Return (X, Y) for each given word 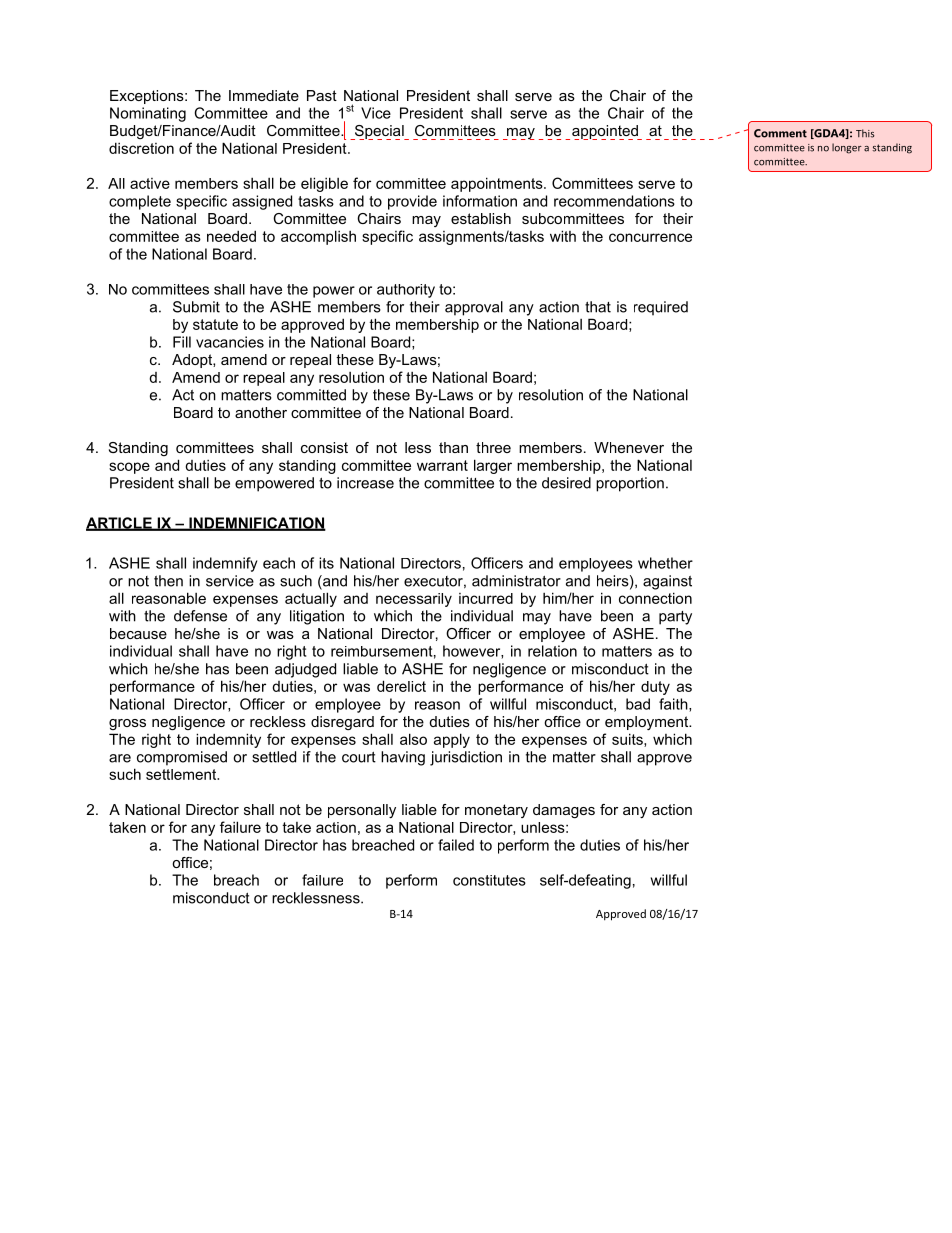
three (493, 447)
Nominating (148, 114)
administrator (516, 581)
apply (452, 740)
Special (379, 132)
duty (655, 688)
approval (474, 308)
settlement (182, 774)
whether (665, 563)
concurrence (650, 237)
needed (231, 236)
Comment (780, 133)
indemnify (225, 564)
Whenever (629, 447)
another (261, 412)
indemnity (228, 740)
